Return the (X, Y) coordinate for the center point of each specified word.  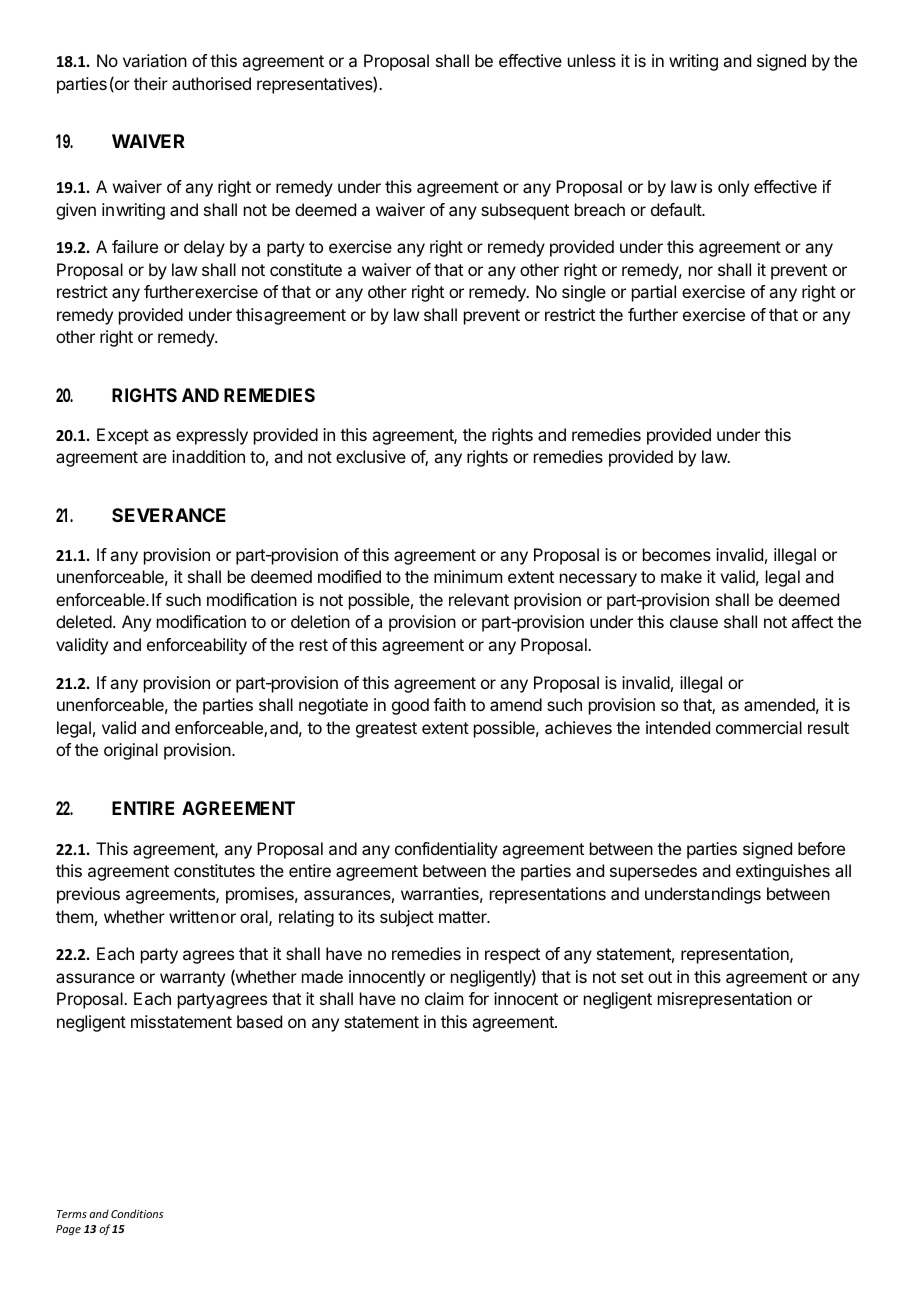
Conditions (137, 1213)
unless (592, 60)
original (131, 751)
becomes (677, 554)
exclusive (371, 456)
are (155, 458)
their (151, 83)
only (733, 188)
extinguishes (783, 872)
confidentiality (446, 850)
